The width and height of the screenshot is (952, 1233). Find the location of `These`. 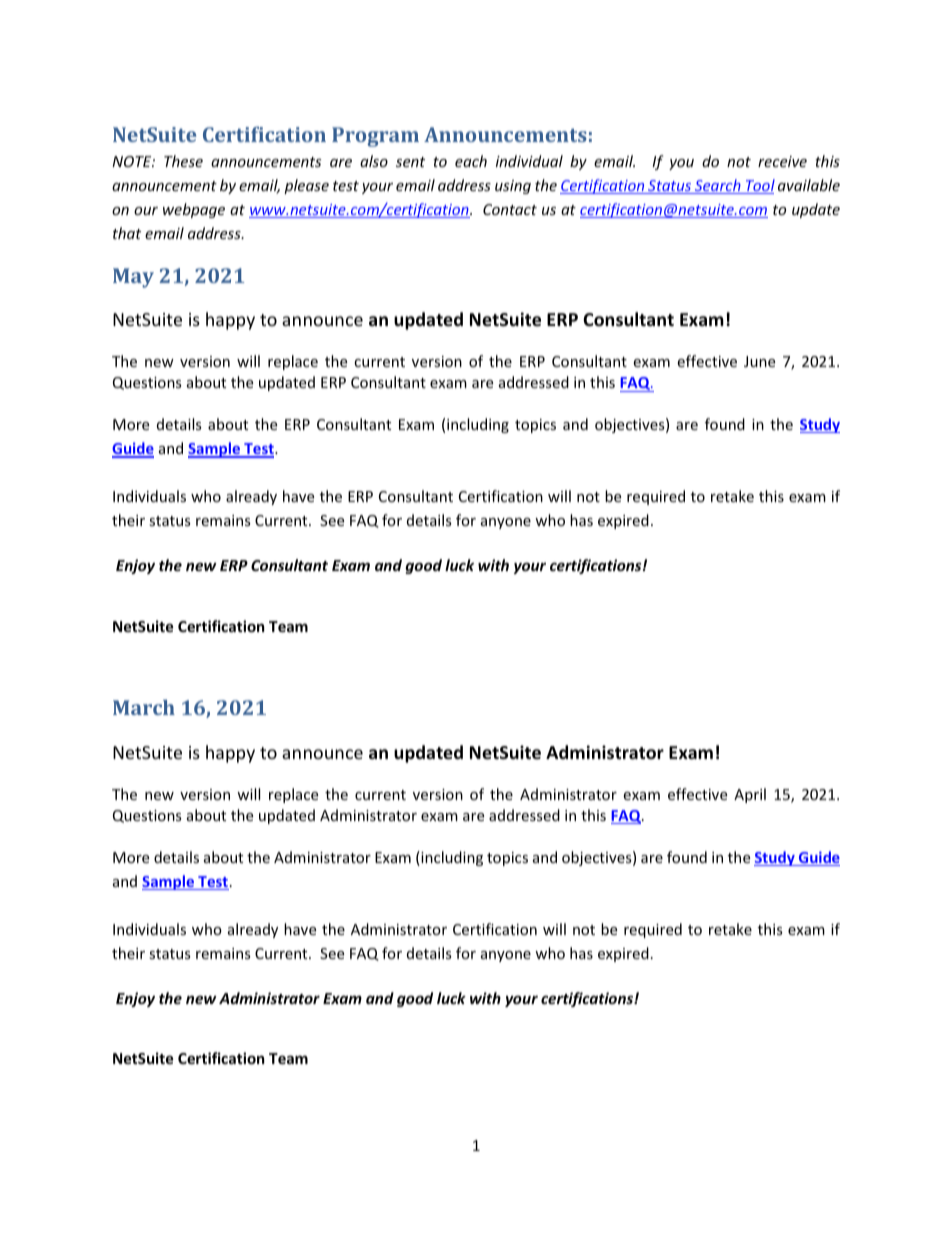

These is located at coordinates (183, 161).
